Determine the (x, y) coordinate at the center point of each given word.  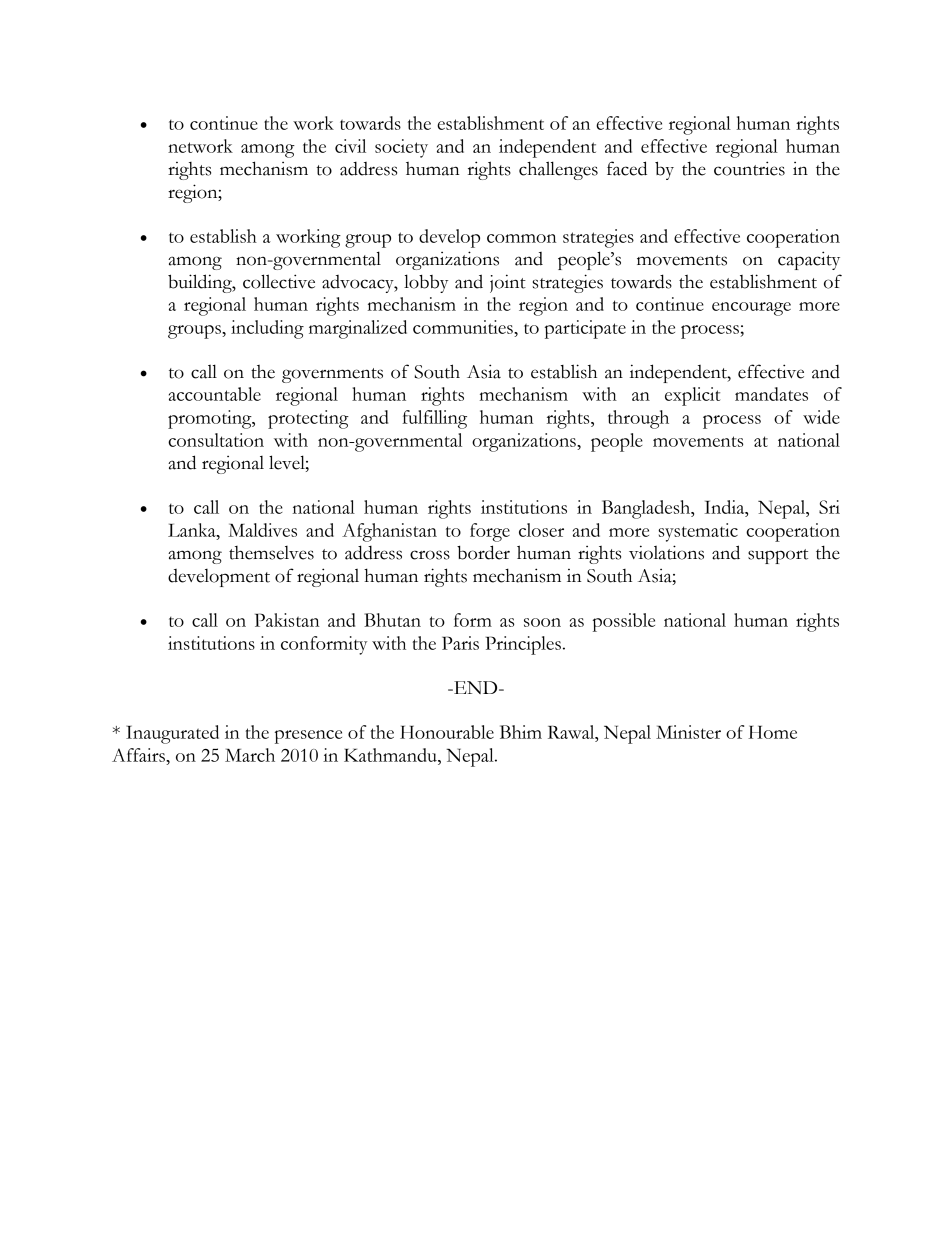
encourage (751, 309)
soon (542, 622)
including (267, 329)
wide (821, 417)
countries (749, 168)
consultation (216, 440)
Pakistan (287, 620)
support (778, 556)
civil (350, 146)
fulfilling (434, 419)
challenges (558, 170)
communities (464, 327)
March (250, 755)
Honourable (447, 732)
